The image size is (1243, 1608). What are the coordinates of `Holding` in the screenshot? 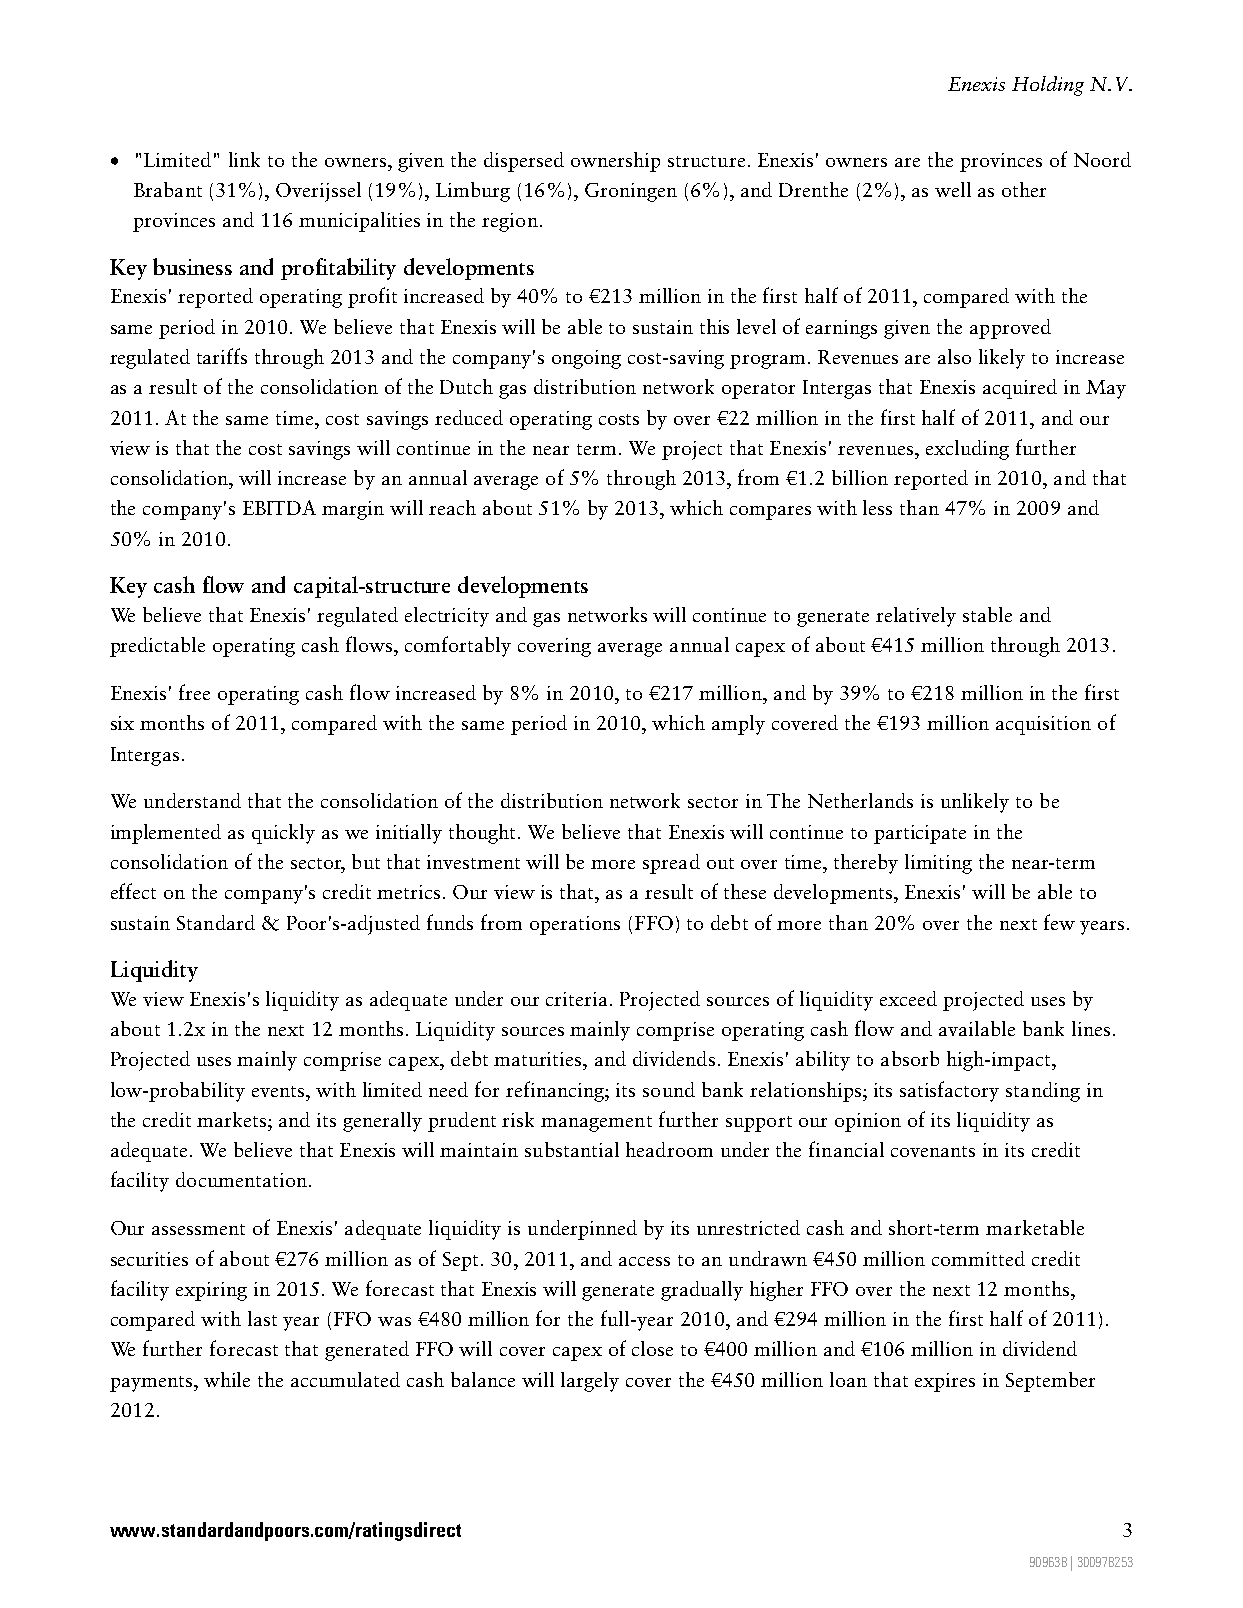 It's located at (1048, 86).
